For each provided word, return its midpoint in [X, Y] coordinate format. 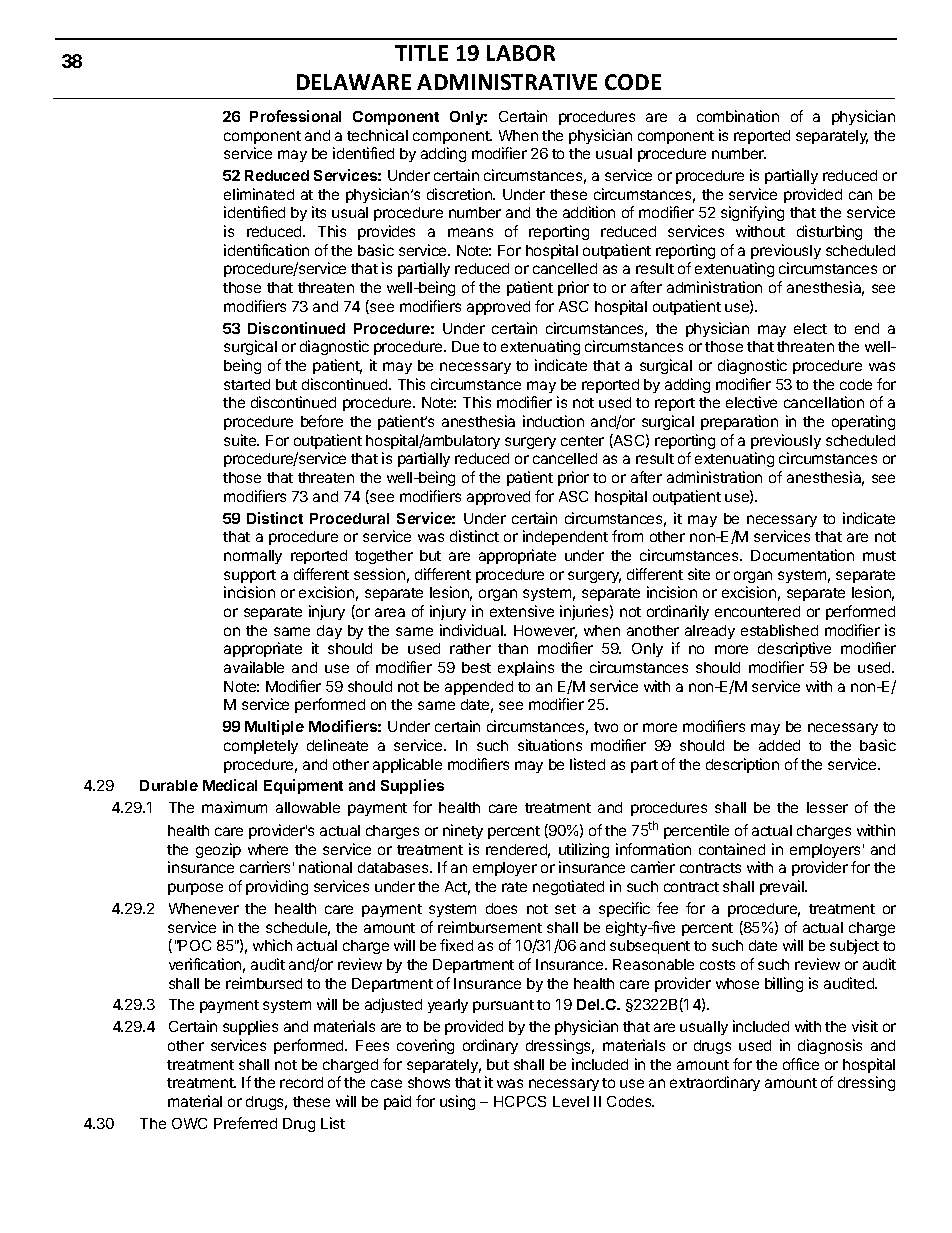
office [801, 1064]
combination [738, 116]
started [247, 384]
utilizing [584, 850]
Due [465, 346]
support [250, 576]
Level [571, 1101]
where [268, 849]
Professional [295, 116]
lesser [827, 807]
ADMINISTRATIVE [507, 82]
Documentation [802, 555]
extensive [522, 611]
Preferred [245, 1123]
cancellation [824, 402]
